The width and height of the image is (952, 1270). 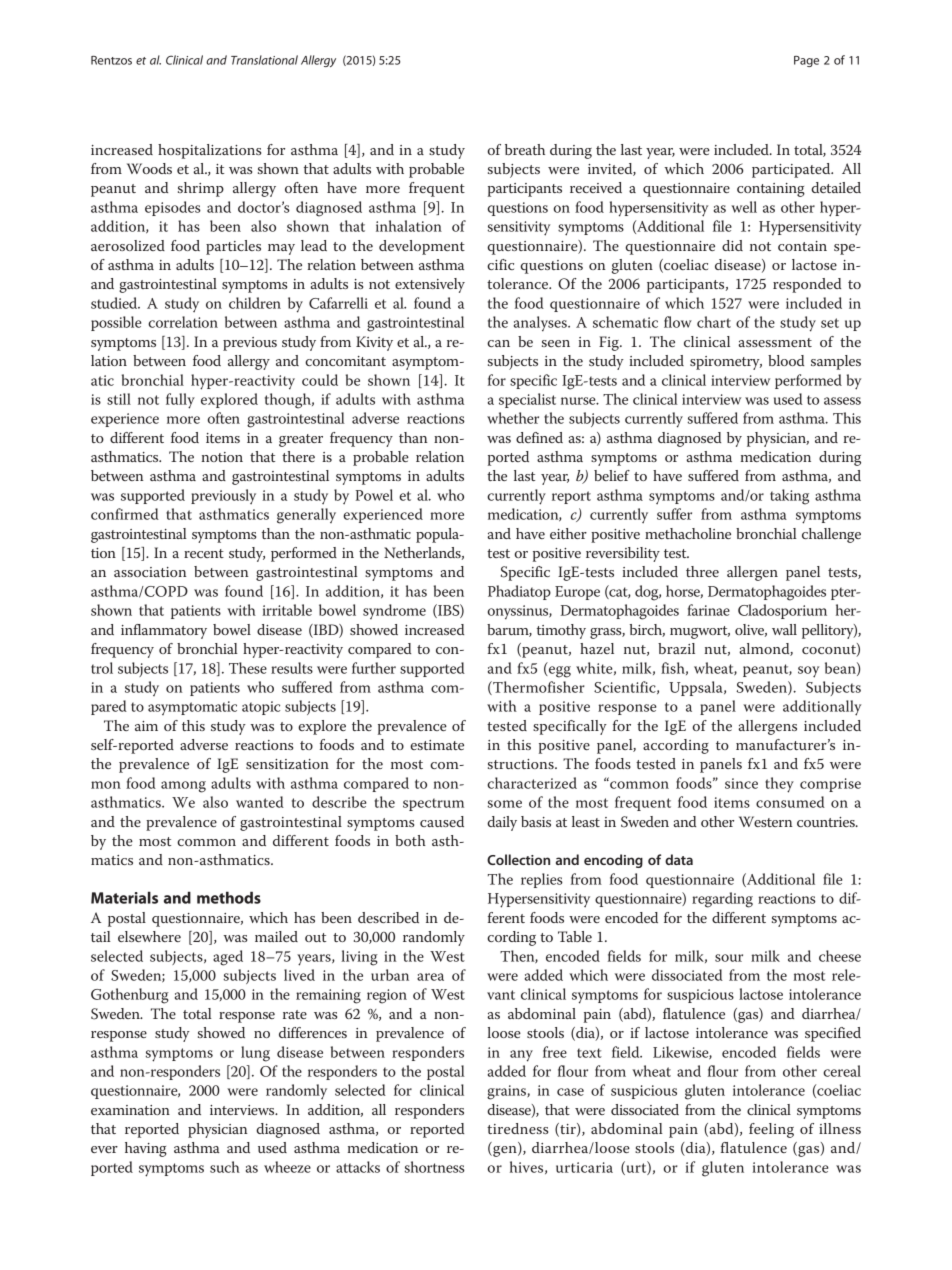 I want to click on breath, so click(x=525, y=149).
